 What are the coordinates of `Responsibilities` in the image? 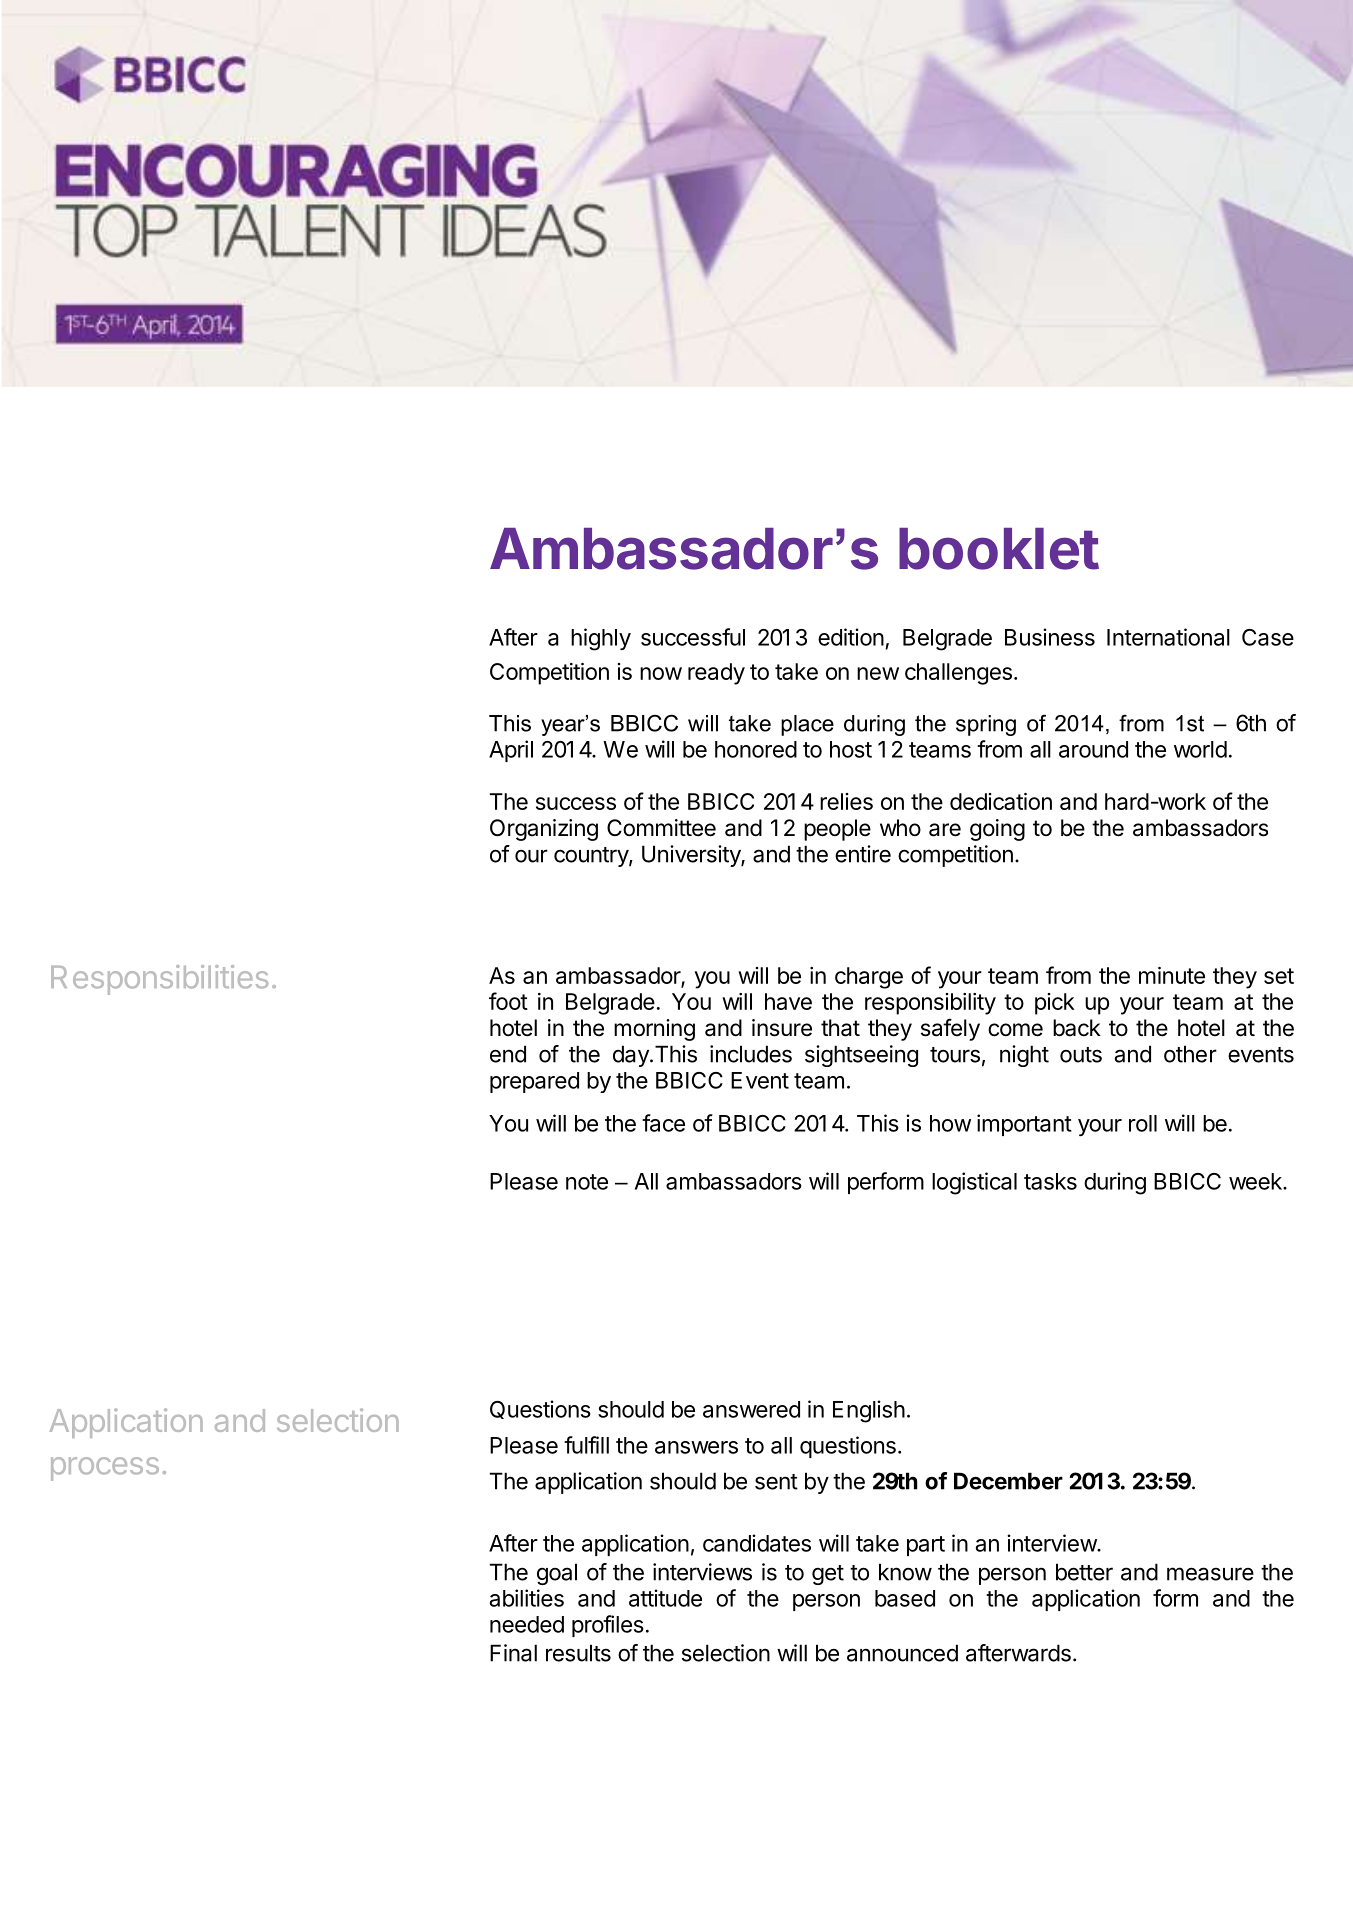 It's located at (159, 980).
